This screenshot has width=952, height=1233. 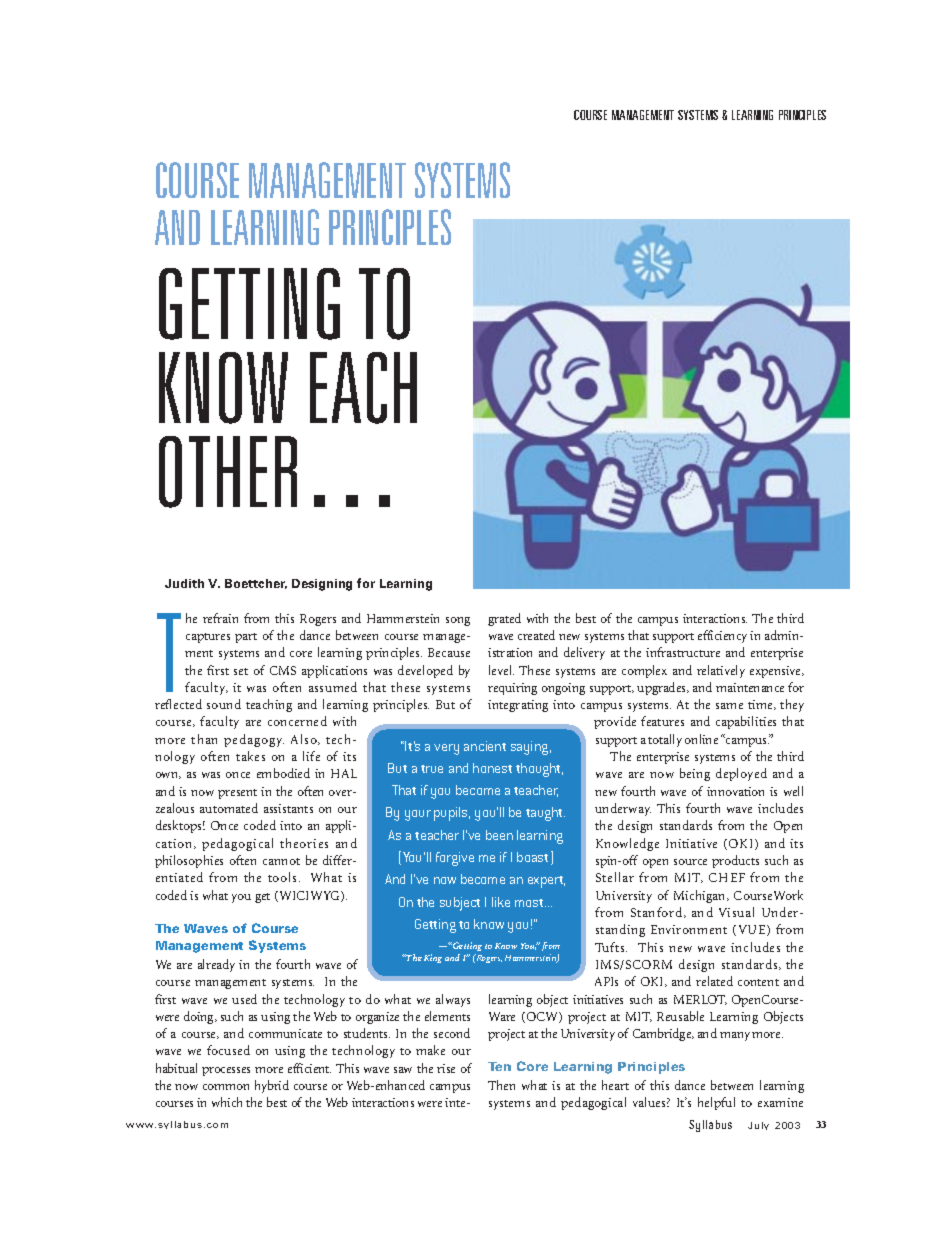 I want to click on present, so click(x=237, y=794).
